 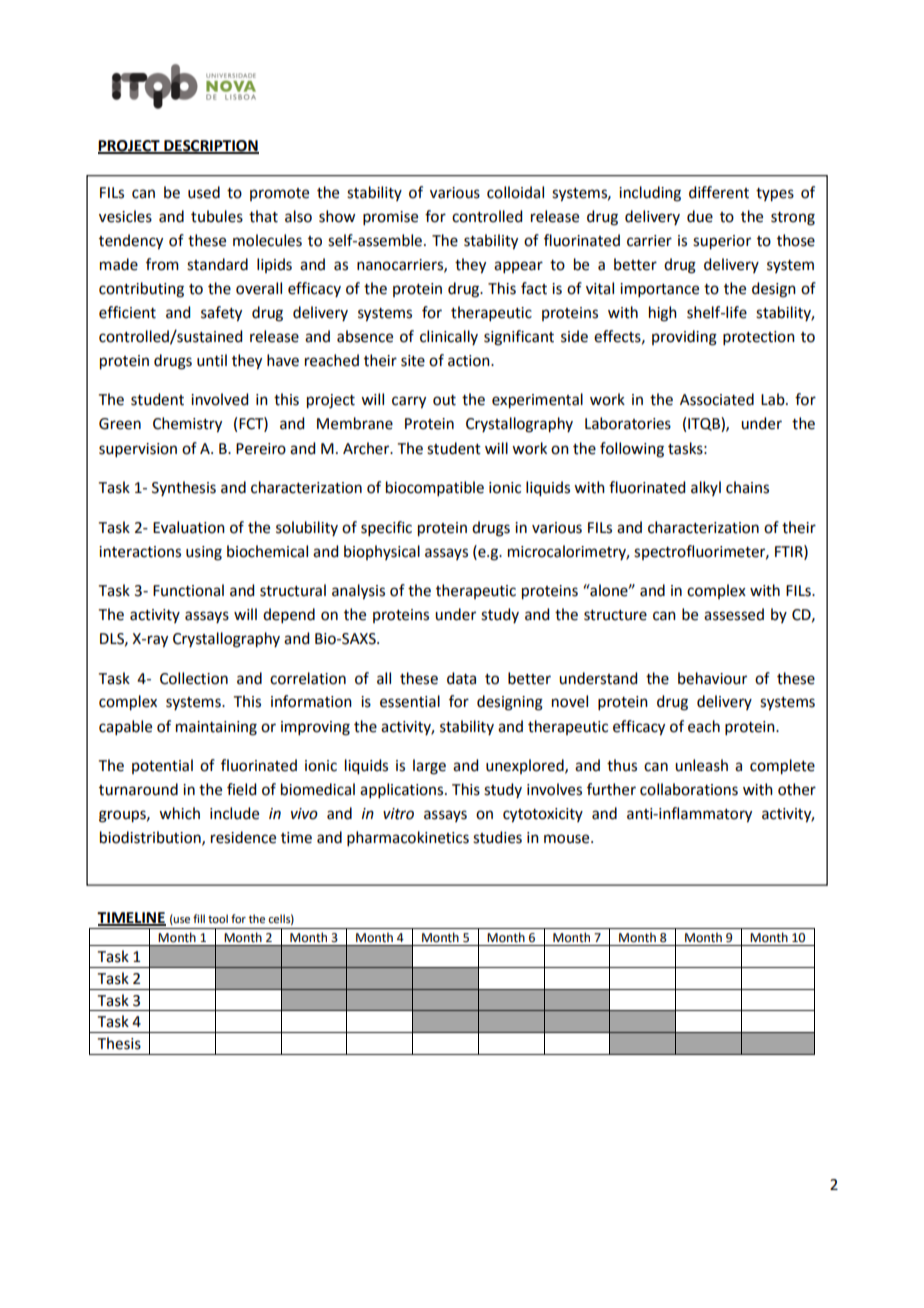 I want to click on providing, so click(x=684, y=338).
